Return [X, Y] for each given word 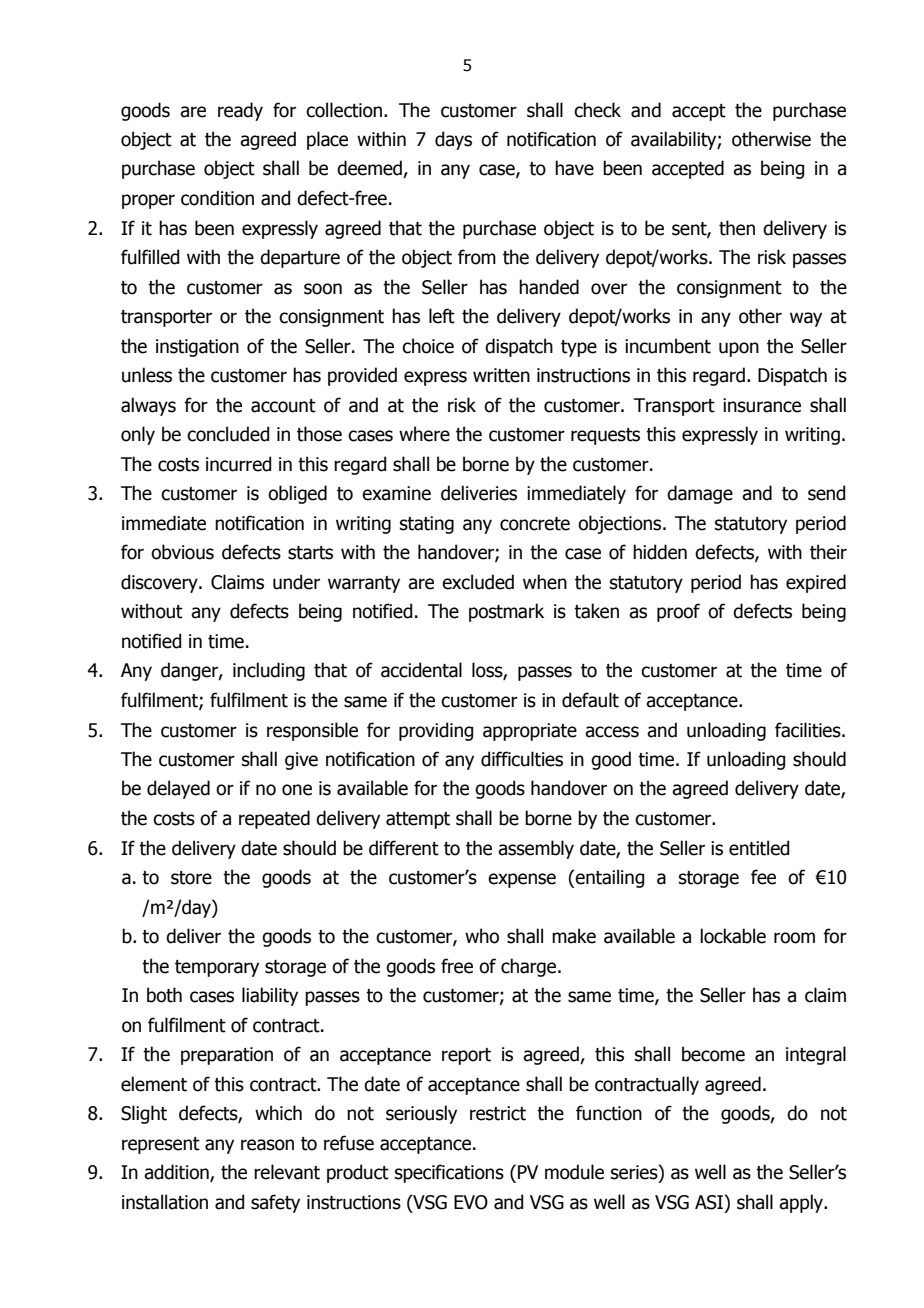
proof [678, 612]
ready [240, 111]
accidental [421, 670]
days [453, 140]
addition [177, 1173]
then [737, 228]
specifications [449, 1173]
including [269, 671]
